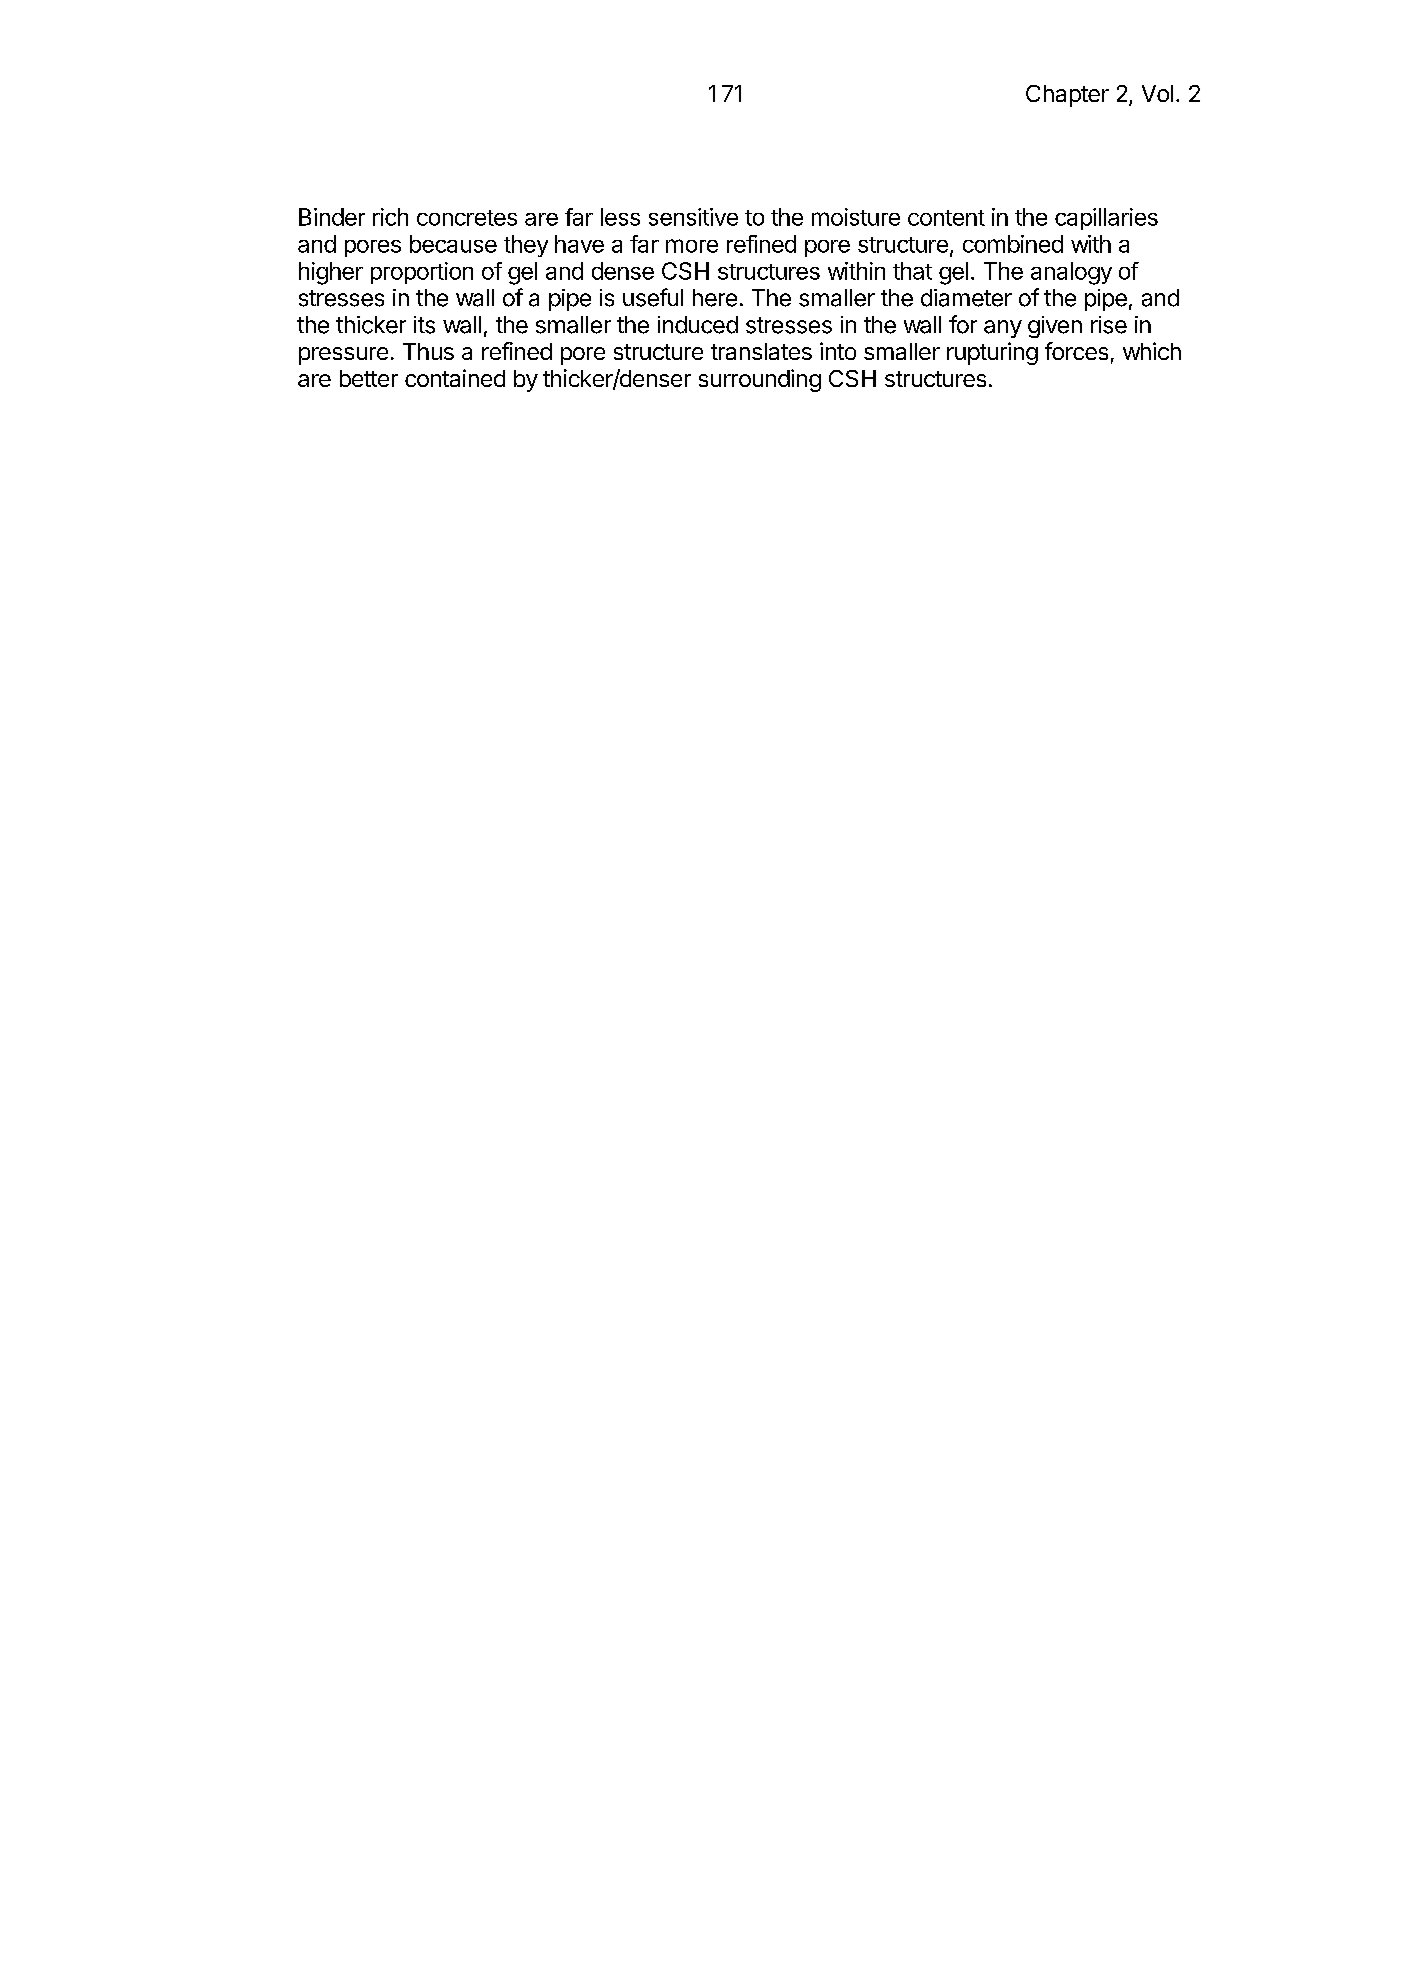  Describe the element at coordinates (760, 380) in the screenshot. I see `surrounding` at that location.
